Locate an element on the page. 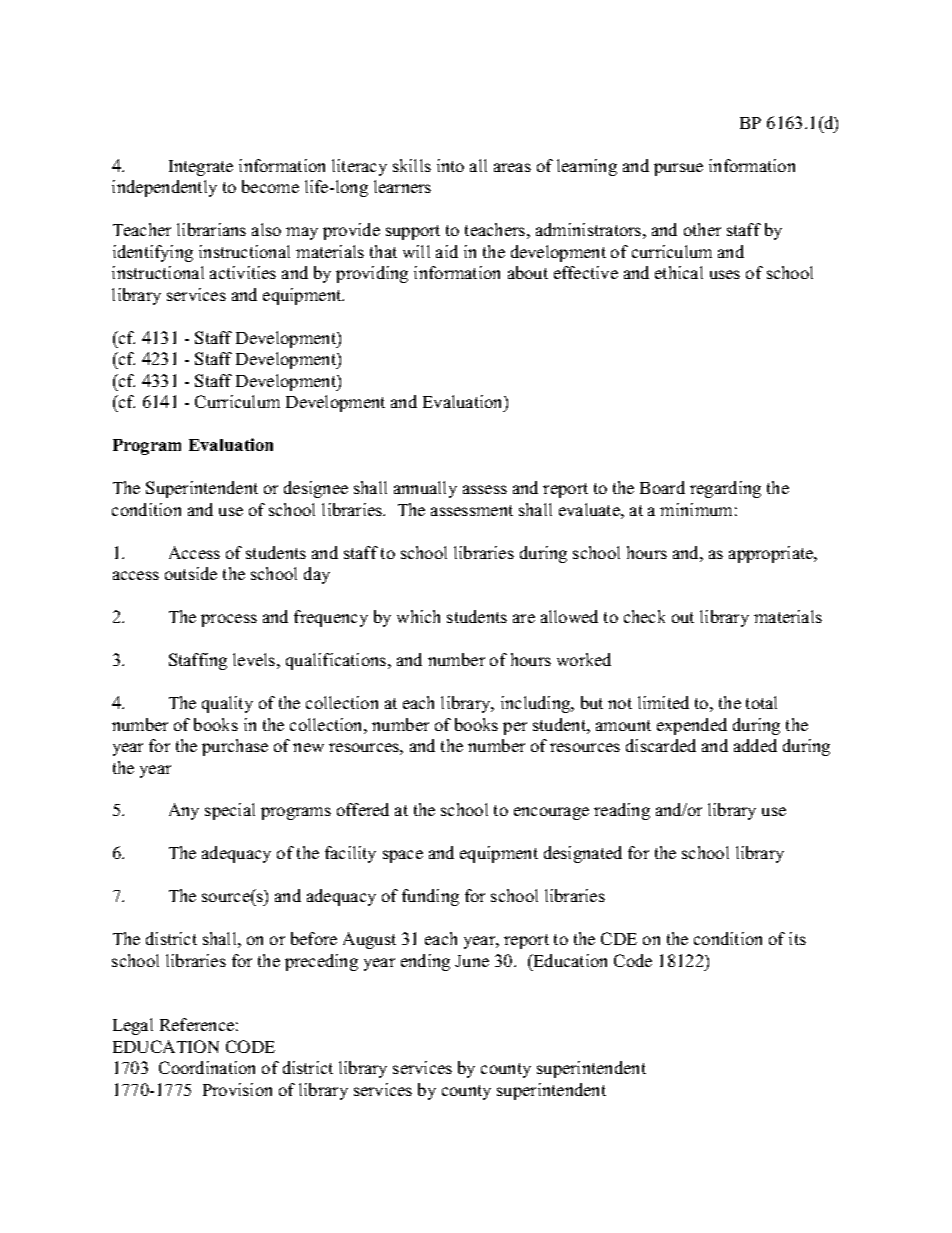  Integrate is located at coordinates (201, 168).
